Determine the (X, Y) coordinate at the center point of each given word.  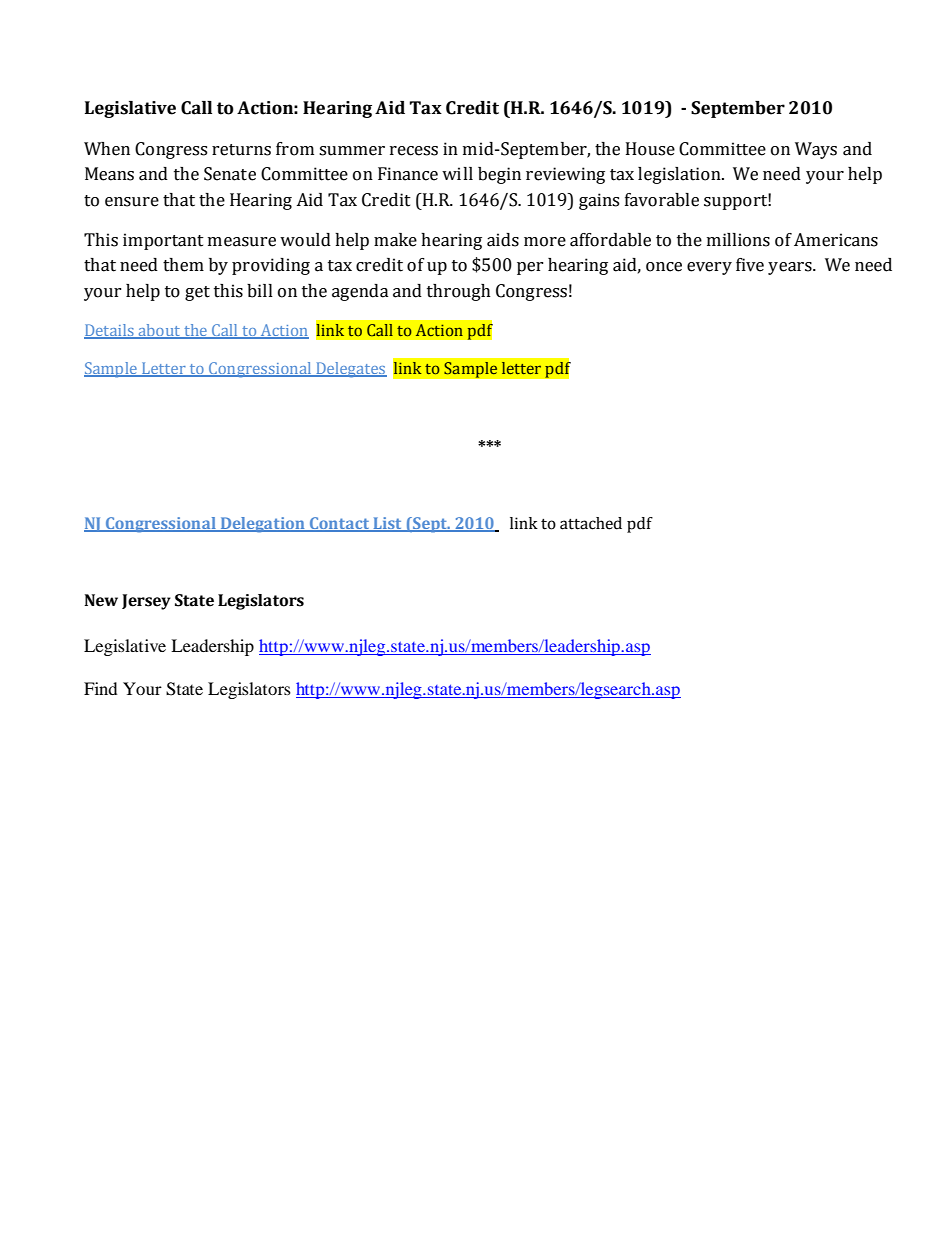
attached (591, 523)
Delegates (350, 370)
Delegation (263, 525)
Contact (339, 524)
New (101, 600)
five (750, 265)
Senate (230, 174)
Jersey (146, 602)
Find (100, 688)
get (197, 293)
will (457, 173)
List (387, 524)
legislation (680, 175)
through (459, 292)
